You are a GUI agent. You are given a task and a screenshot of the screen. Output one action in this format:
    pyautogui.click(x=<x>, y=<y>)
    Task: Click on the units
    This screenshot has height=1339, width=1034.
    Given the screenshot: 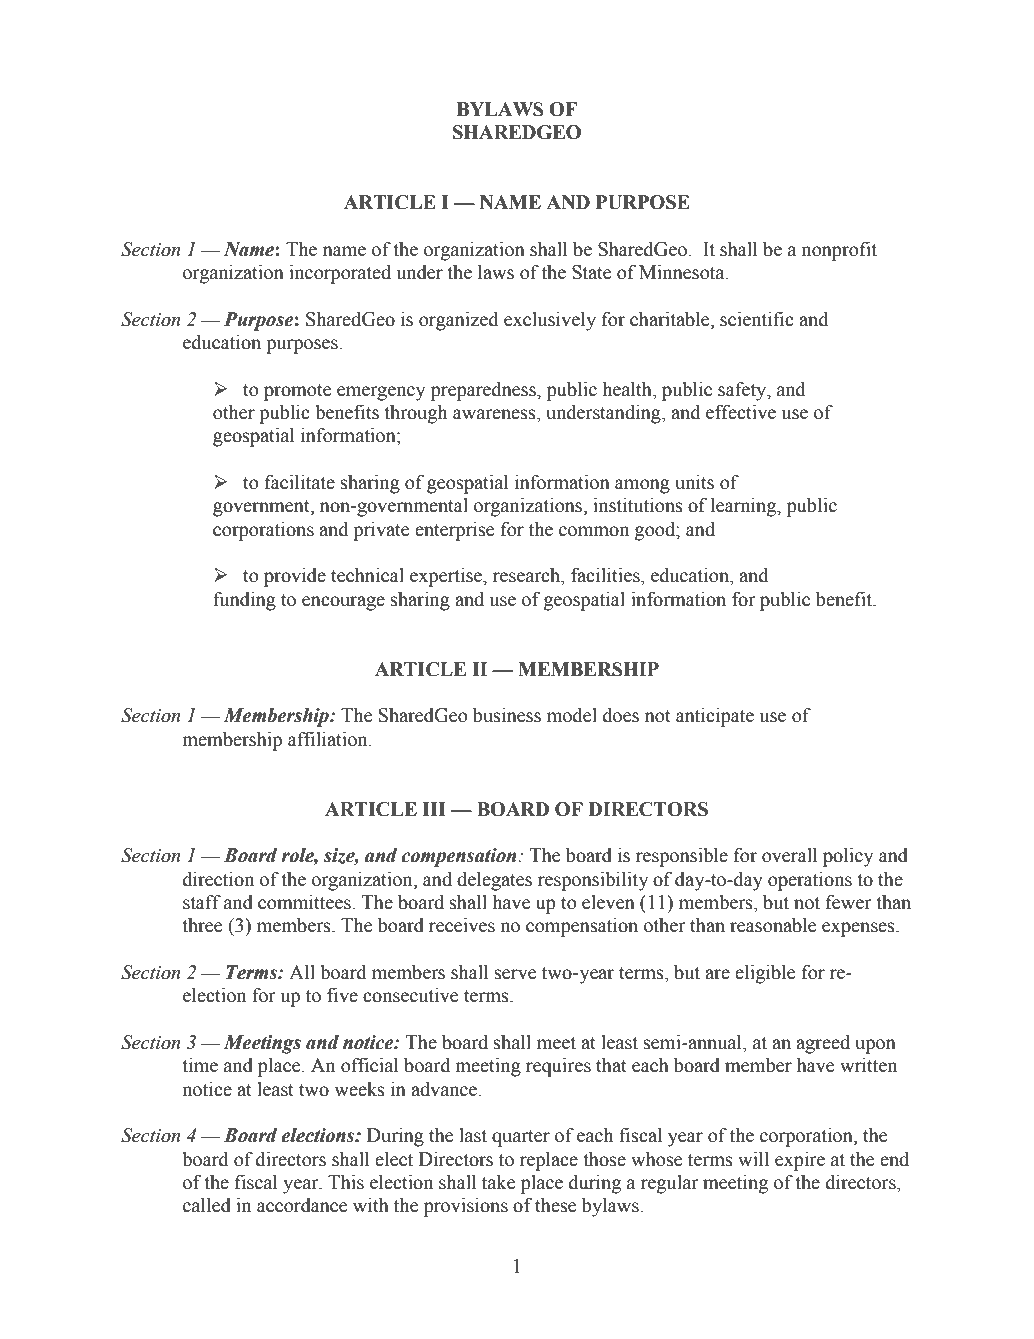 What is the action you would take?
    pyautogui.click(x=695, y=482)
